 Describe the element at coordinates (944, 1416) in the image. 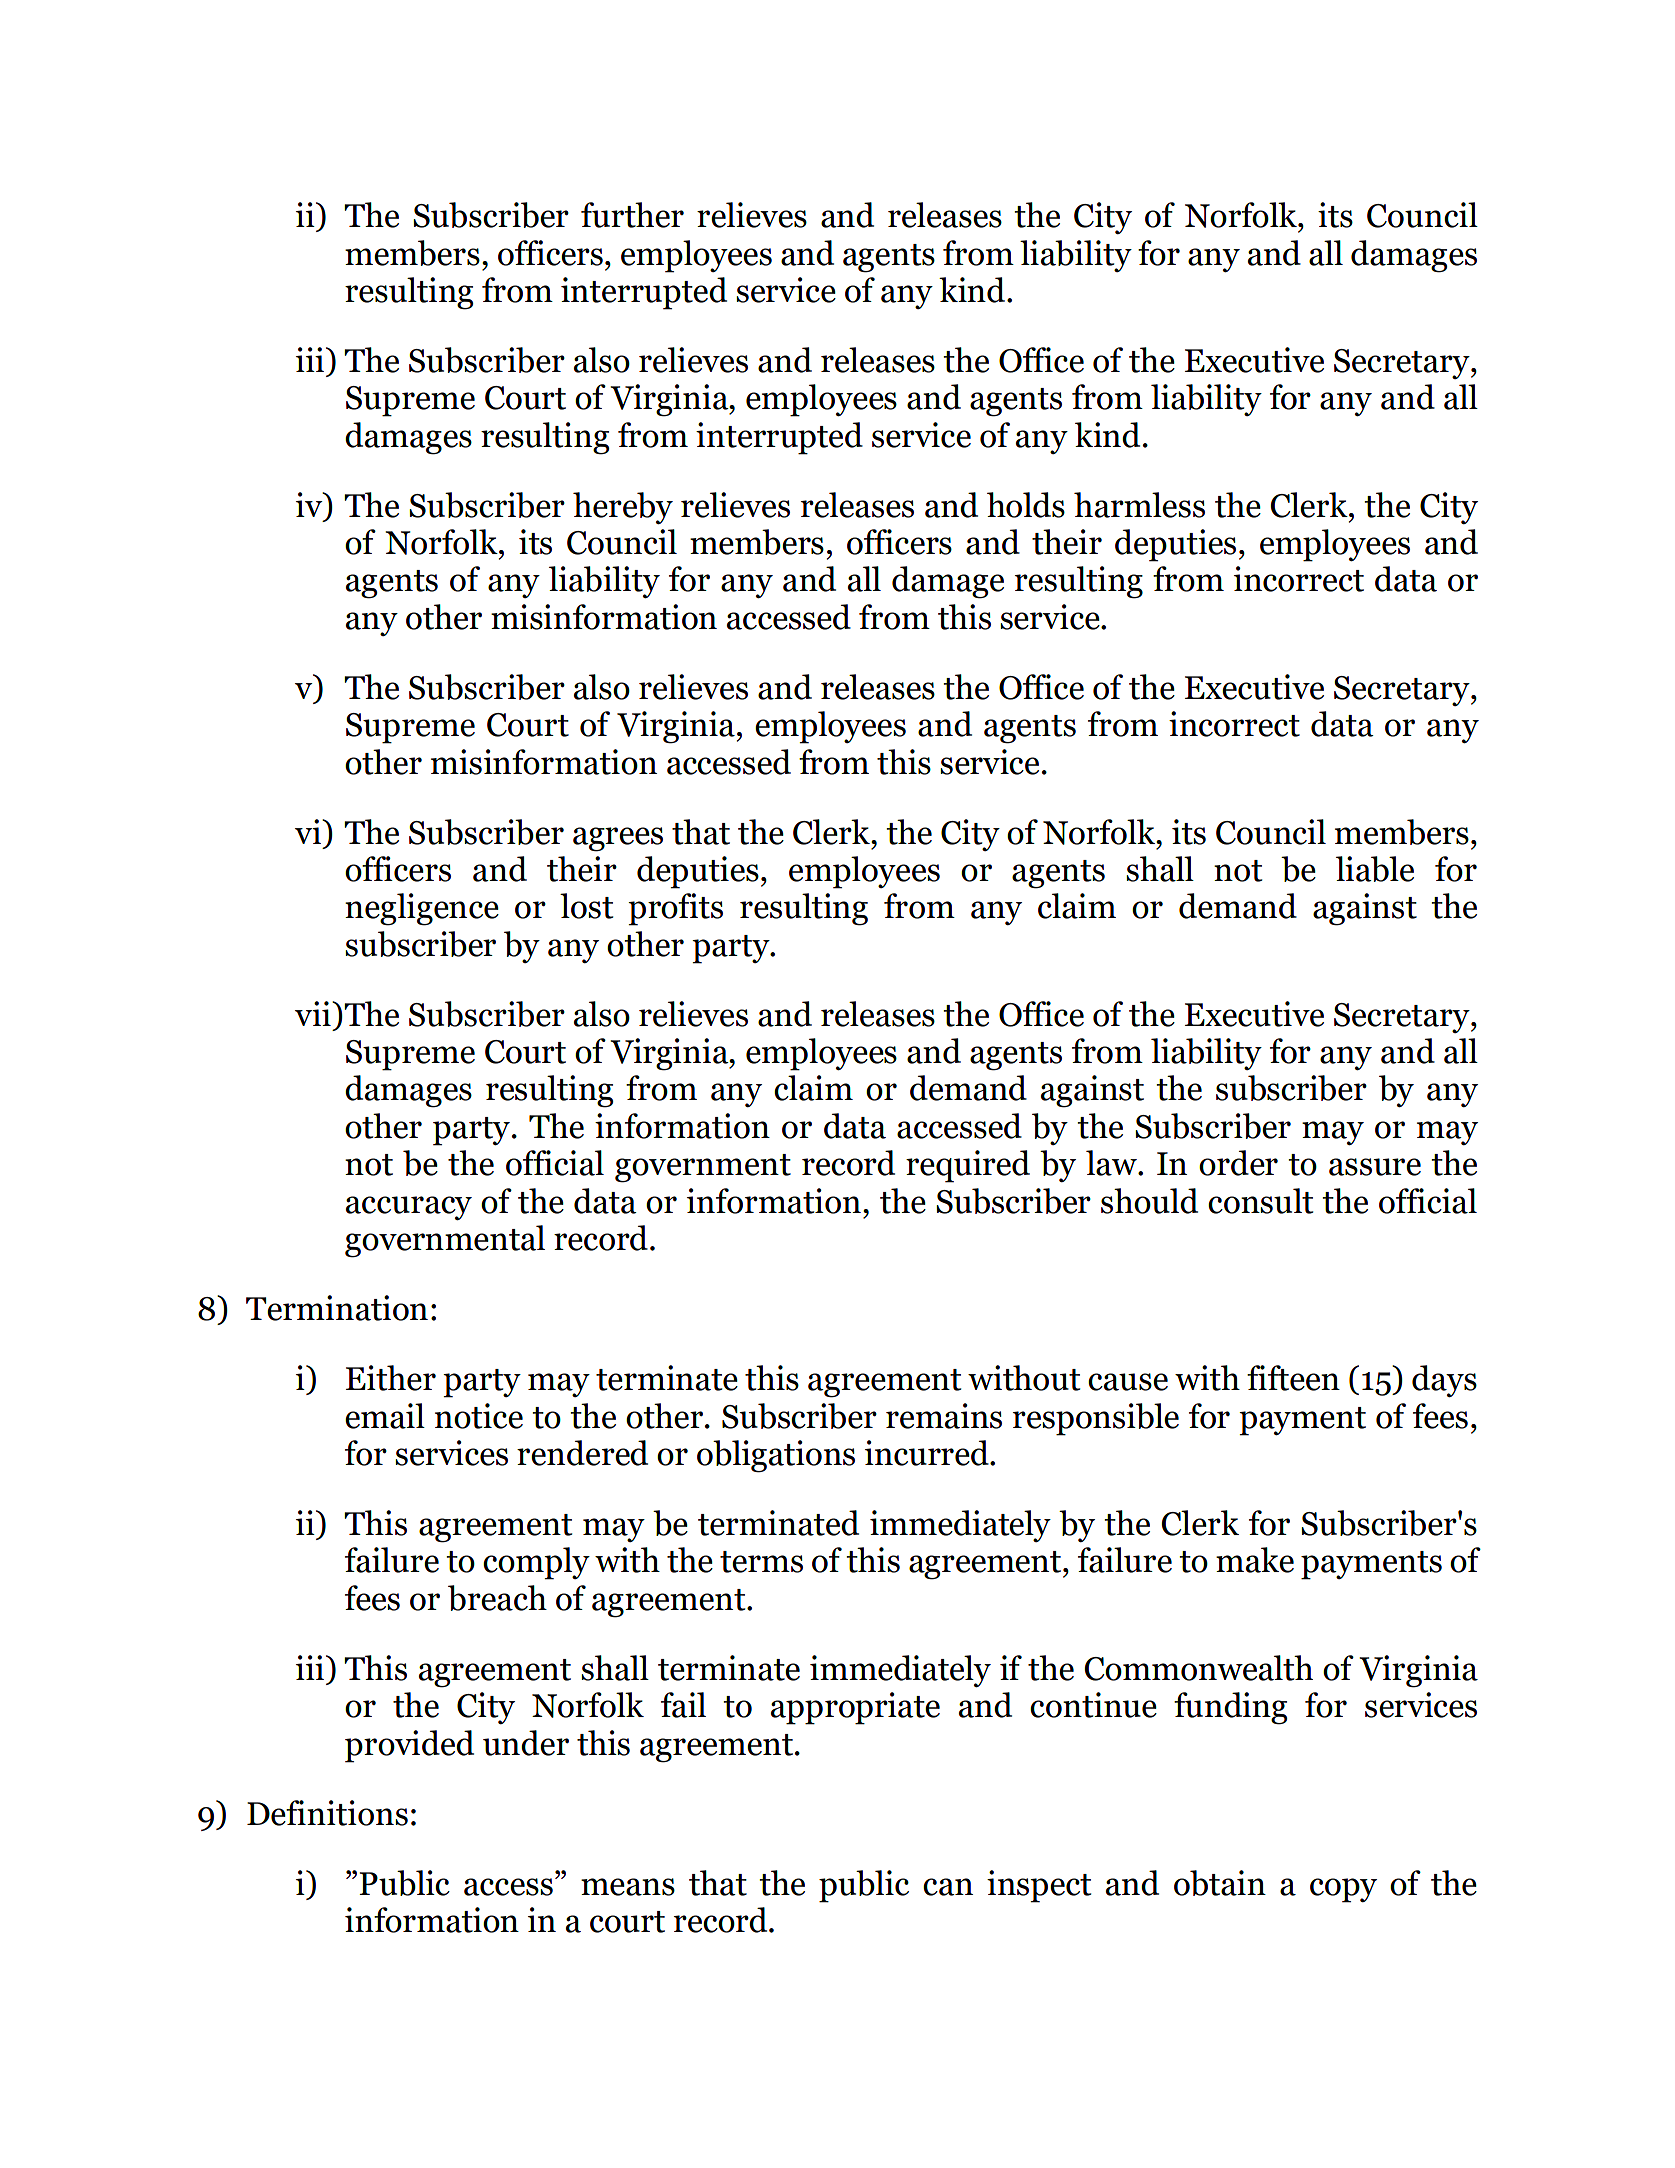

I see `remains` at that location.
